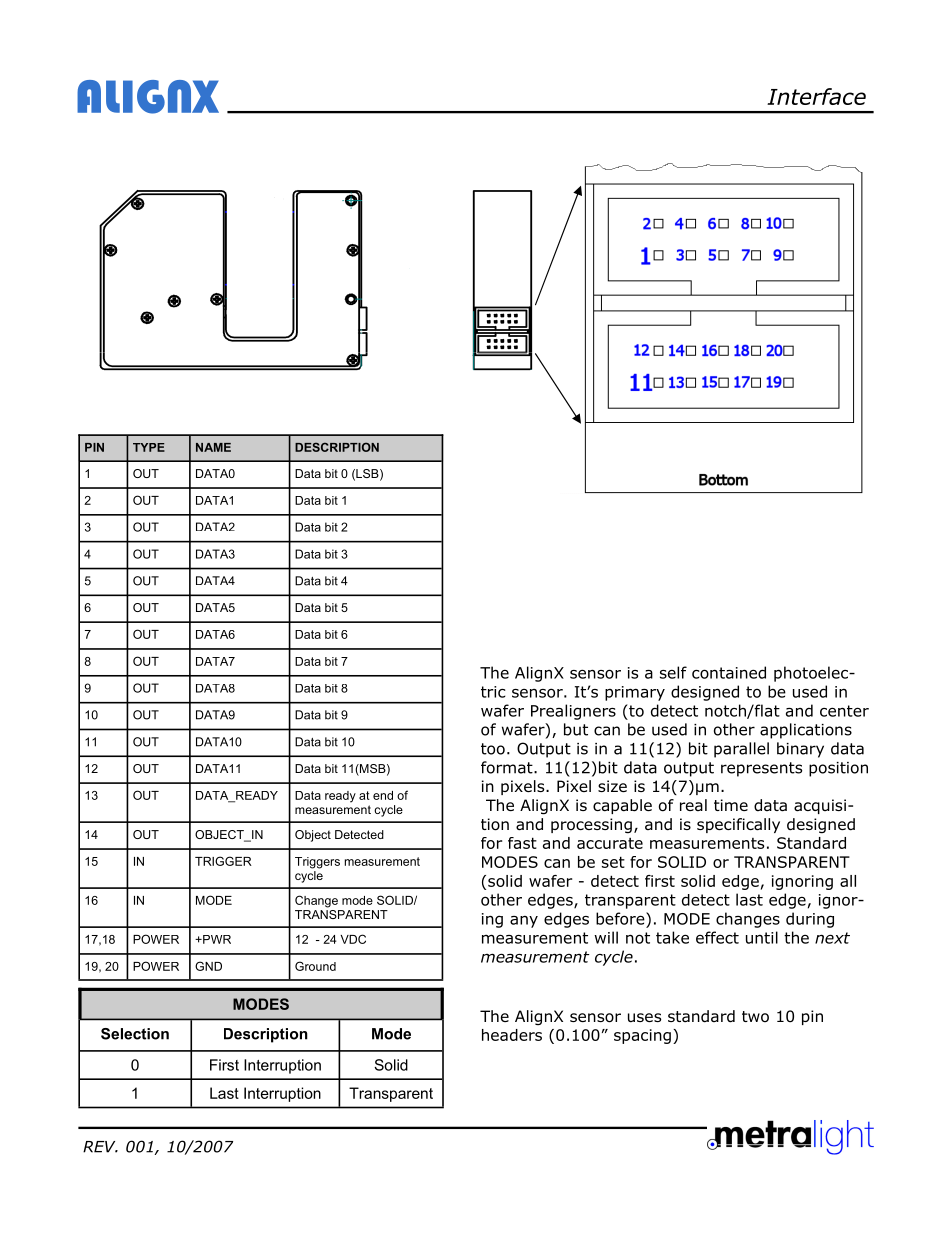  Describe the element at coordinates (383, 795) in the document. I see `end` at that location.
